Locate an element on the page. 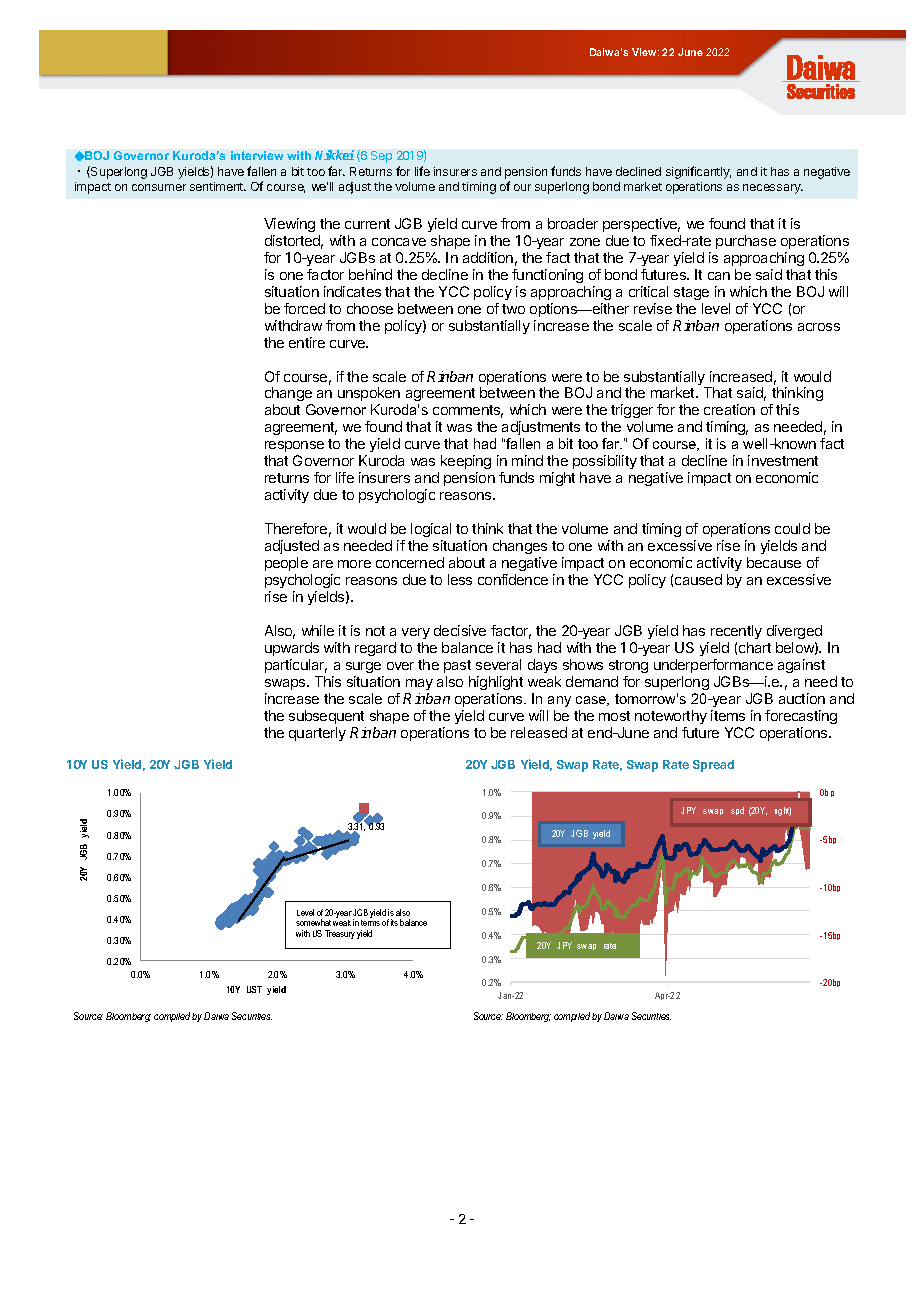 The width and height of the image is (924, 1308). somewhat is located at coordinates (313, 922).
